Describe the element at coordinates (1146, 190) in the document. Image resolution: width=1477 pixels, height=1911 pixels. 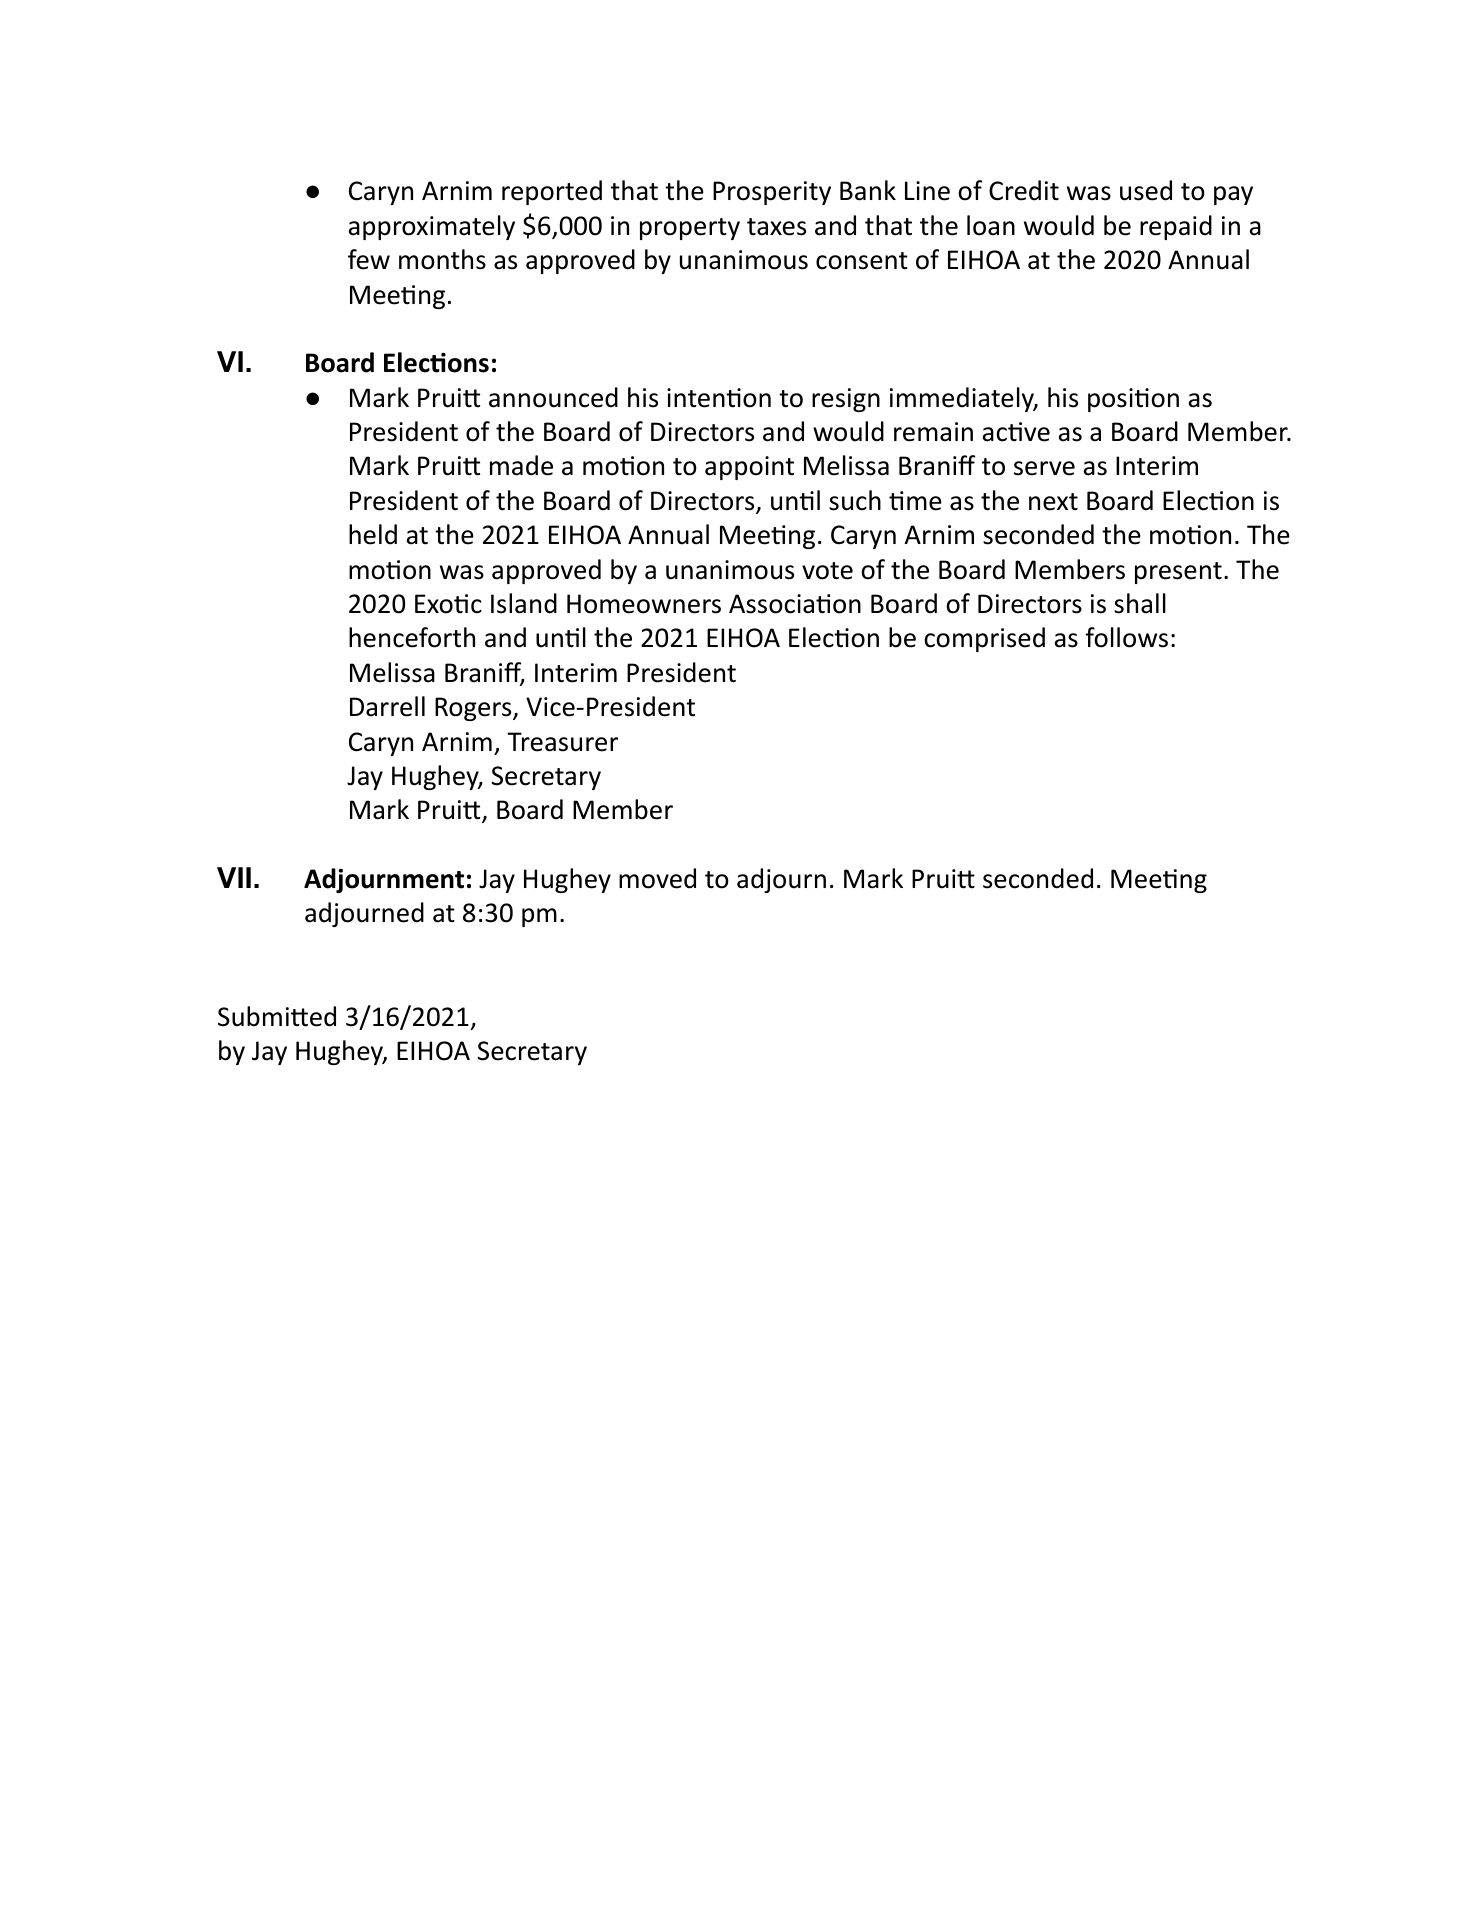
I see `used` at that location.
